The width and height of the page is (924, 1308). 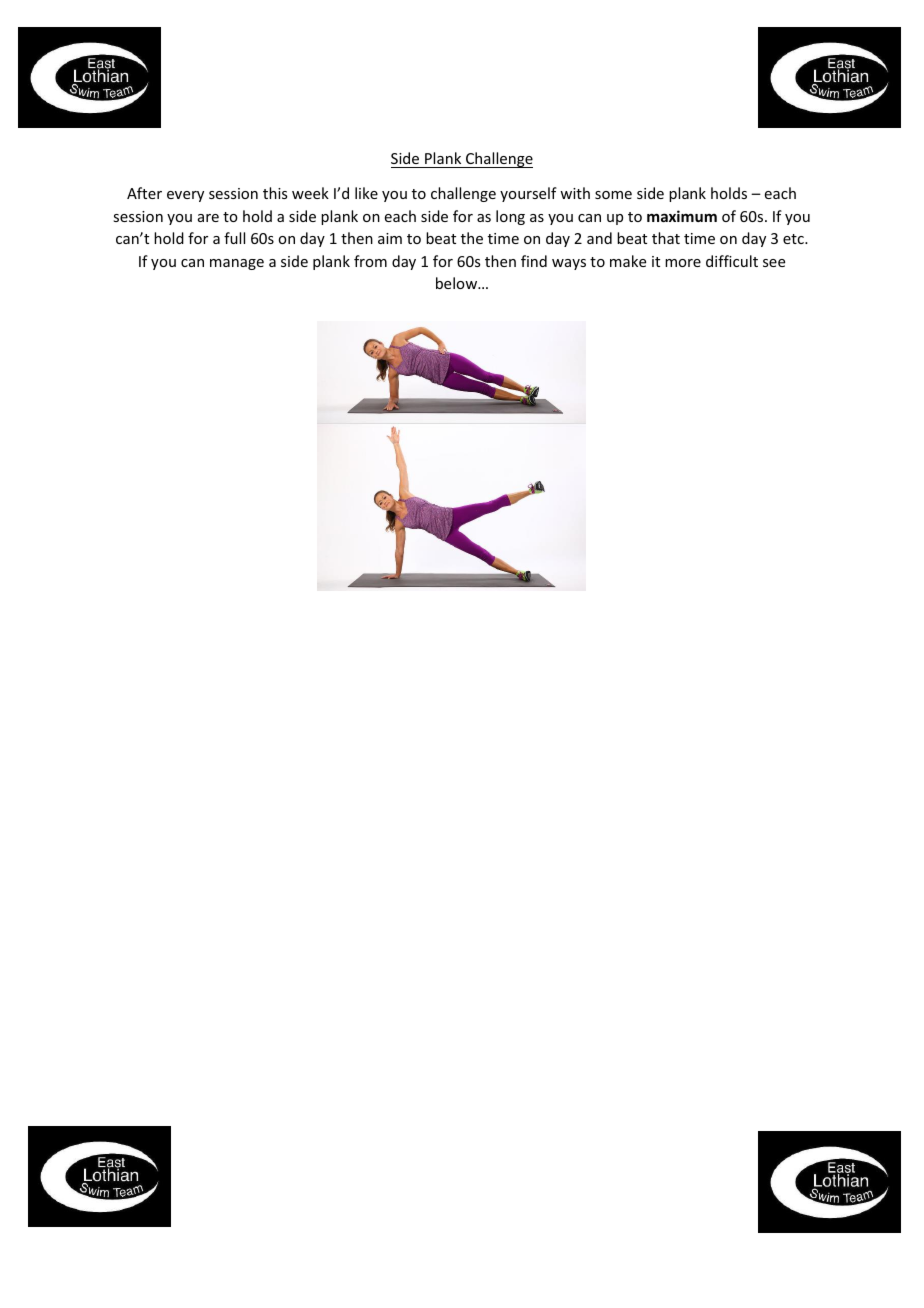 What do you see at coordinates (683, 263) in the page?
I see `more` at bounding box center [683, 263].
